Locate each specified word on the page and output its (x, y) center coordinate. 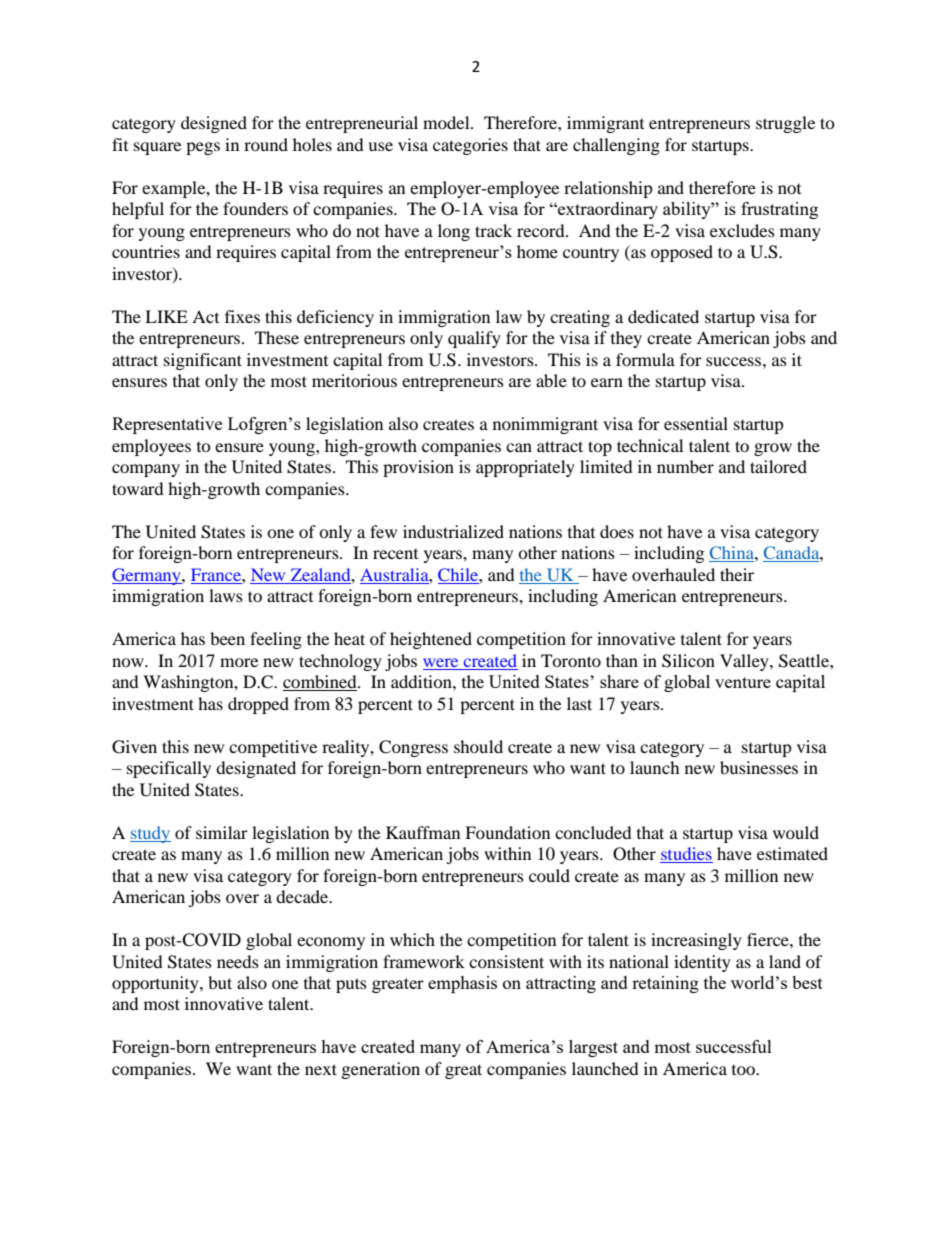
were (440, 662)
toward (138, 488)
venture (743, 682)
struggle (785, 124)
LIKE (166, 316)
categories (470, 146)
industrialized (453, 531)
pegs (203, 148)
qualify (474, 339)
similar (222, 832)
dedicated (663, 316)
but (220, 982)
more (239, 662)
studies (686, 855)
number (685, 466)
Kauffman (423, 832)
